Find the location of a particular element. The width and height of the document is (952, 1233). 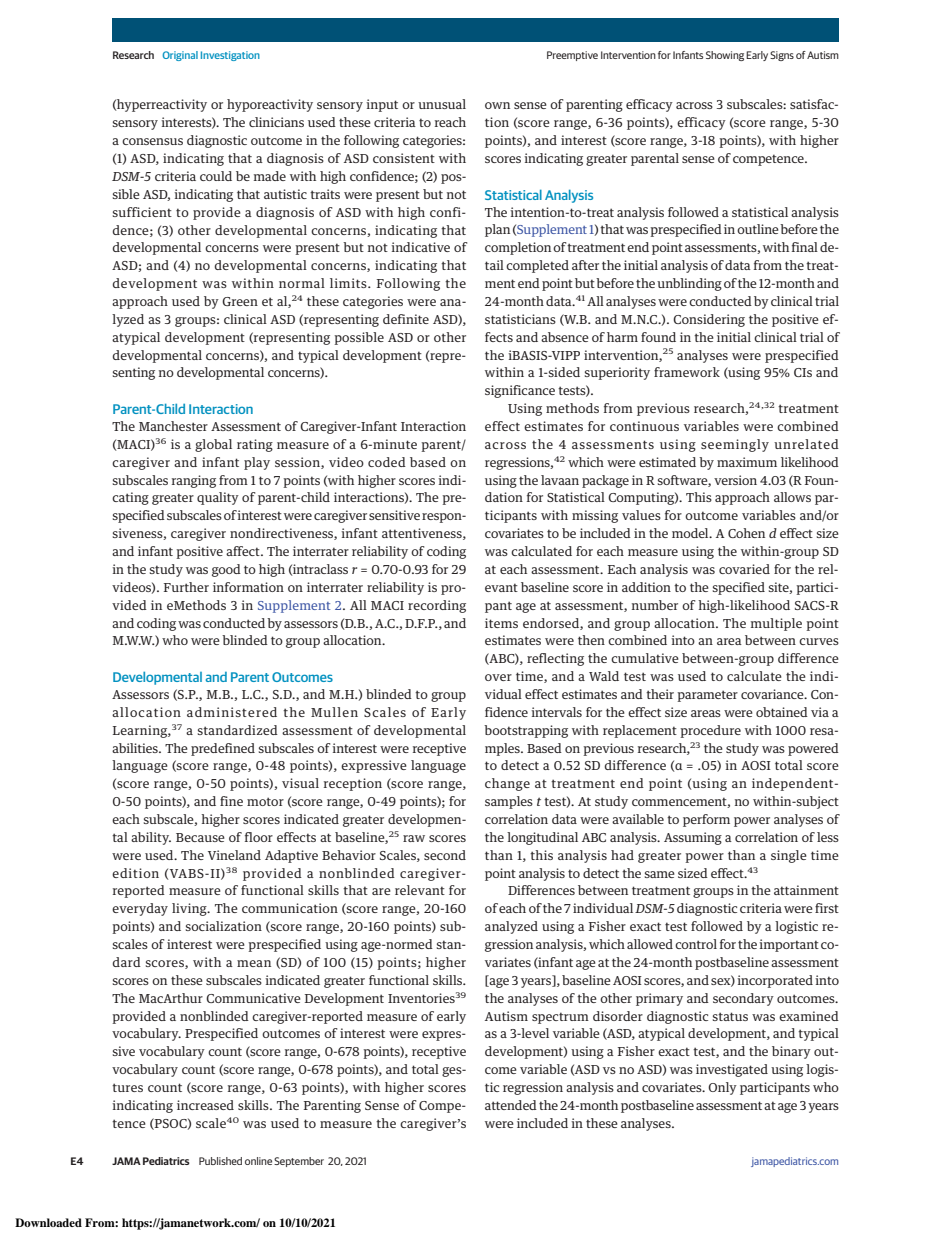

change is located at coordinates (507, 784).
